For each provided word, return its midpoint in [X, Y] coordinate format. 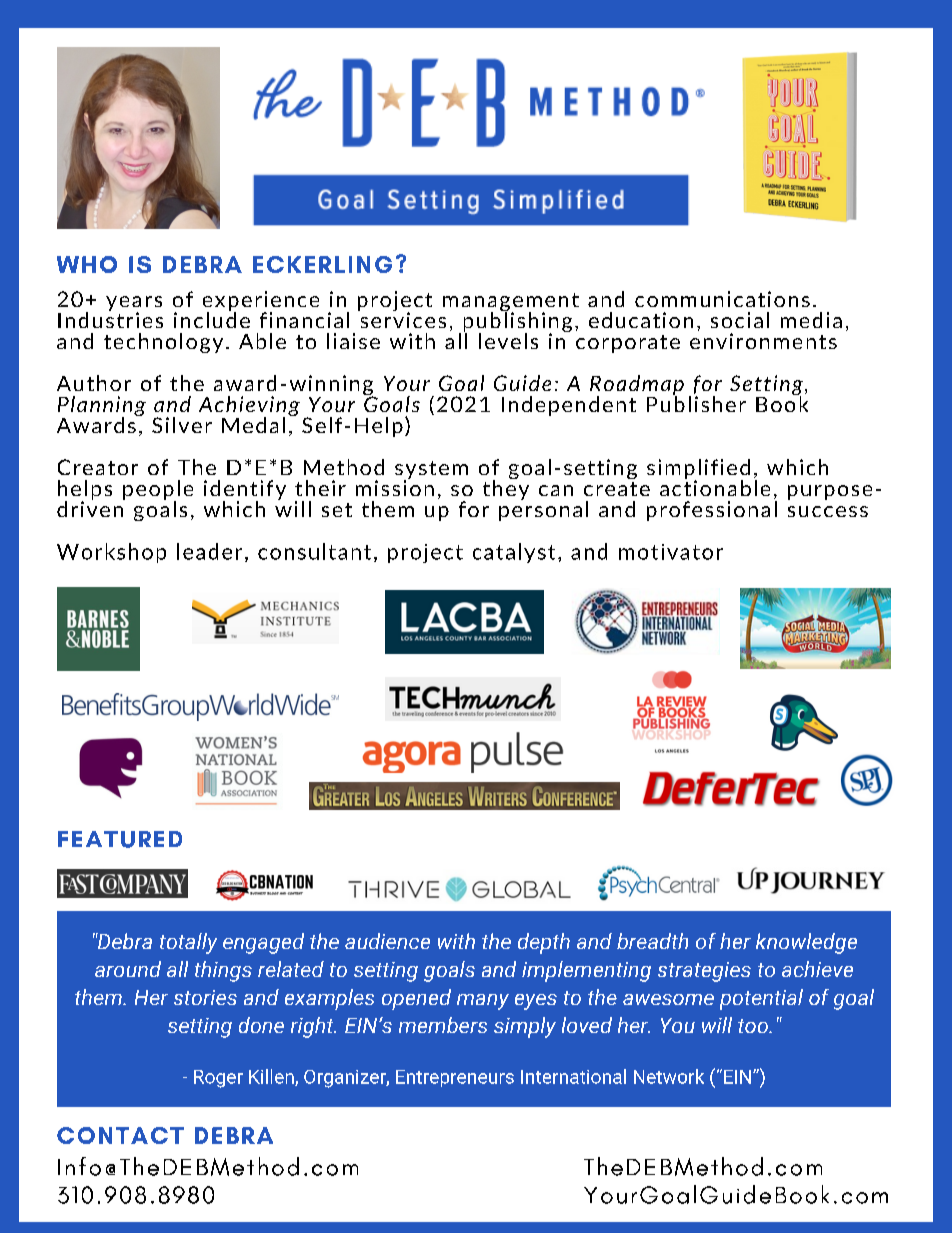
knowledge [806, 943]
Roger [218, 1079]
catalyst [514, 553]
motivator [671, 552]
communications [722, 299]
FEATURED [120, 839]
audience [387, 941]
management [511, 303]
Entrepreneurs [455, 1078]
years [134, 304]
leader [209, 551]
